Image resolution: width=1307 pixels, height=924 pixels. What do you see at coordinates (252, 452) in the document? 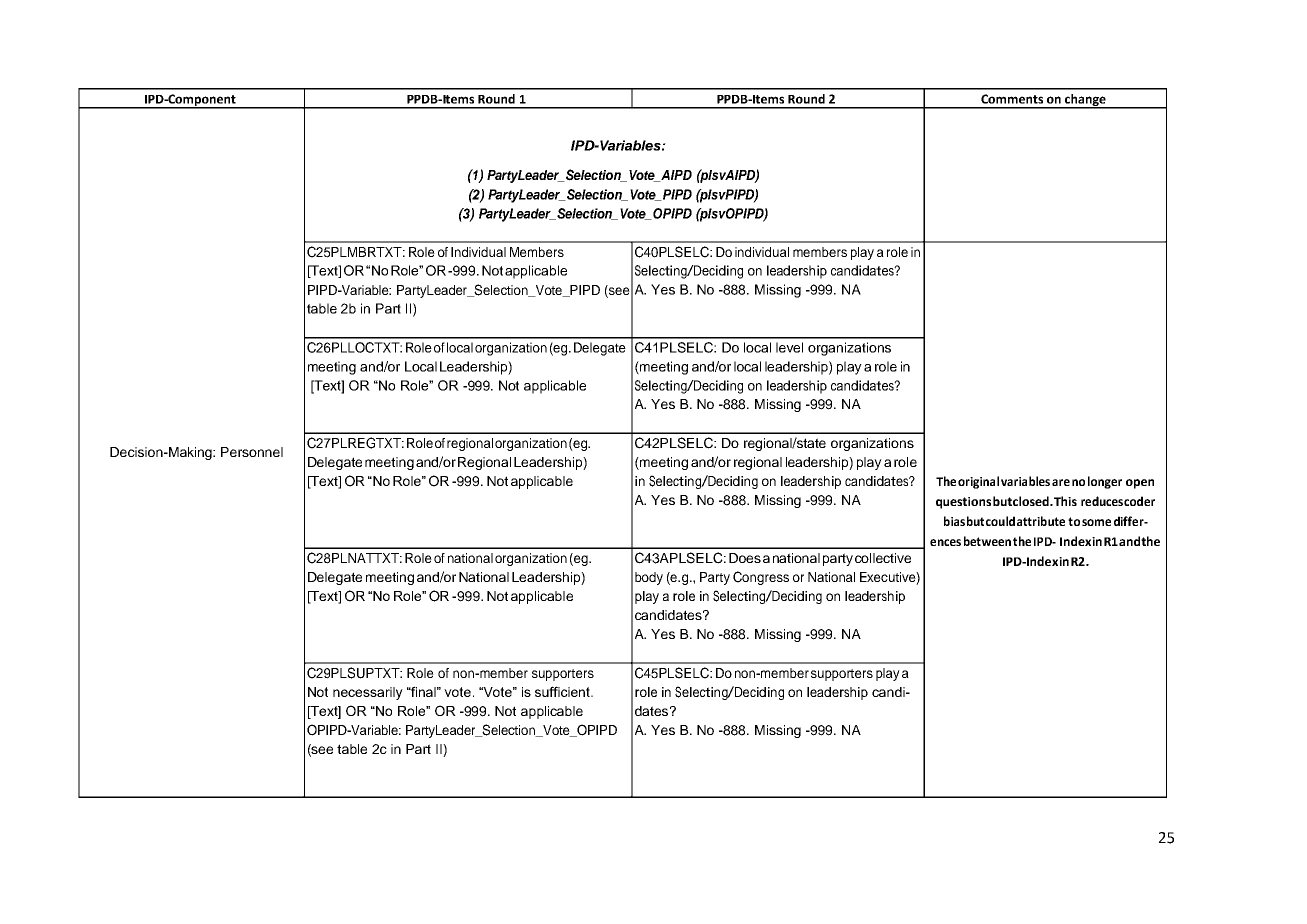
I see `Personnel` at bounding box center [252, 452].
